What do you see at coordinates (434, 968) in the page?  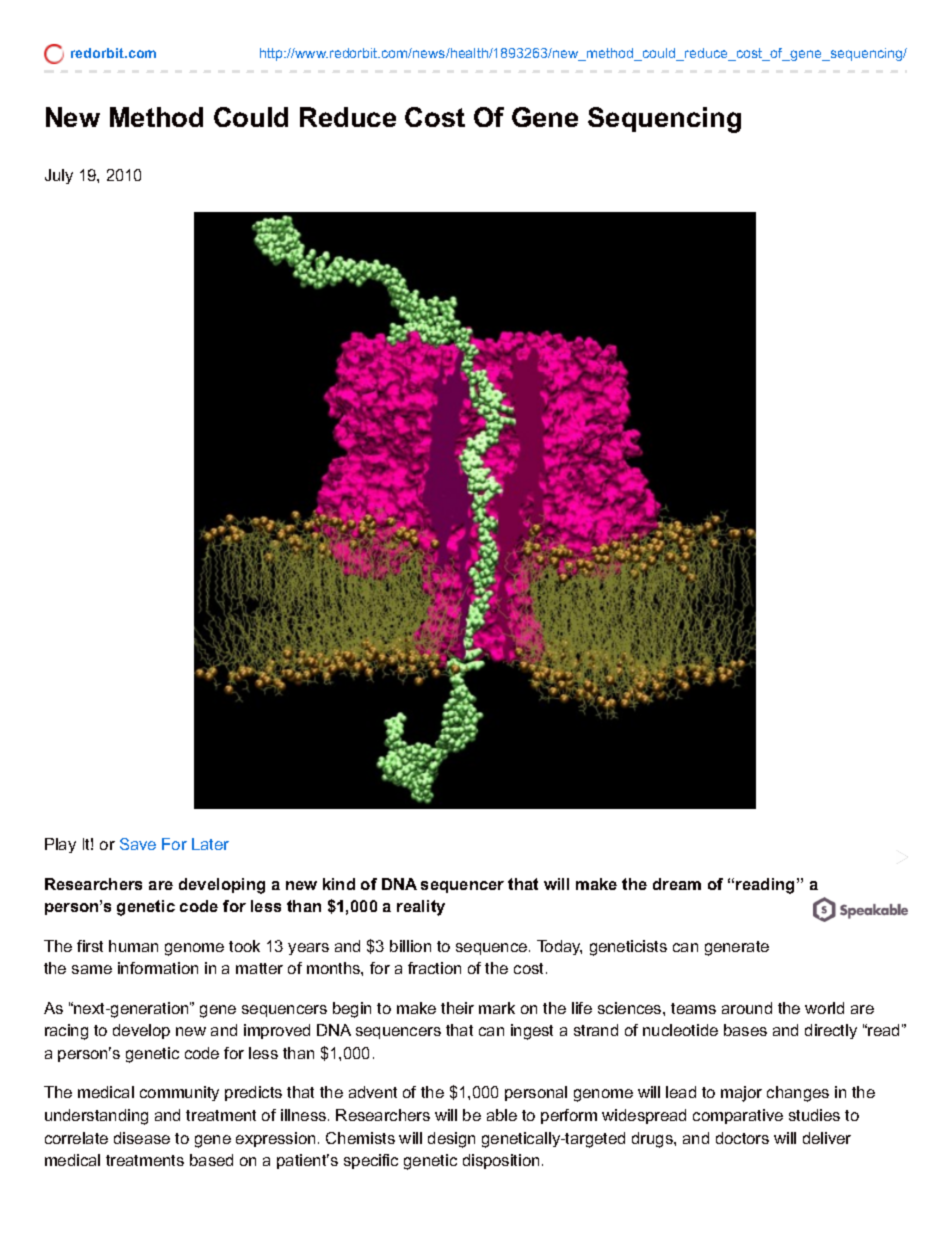 I see `fraction` at bounding box center [434, 968].
